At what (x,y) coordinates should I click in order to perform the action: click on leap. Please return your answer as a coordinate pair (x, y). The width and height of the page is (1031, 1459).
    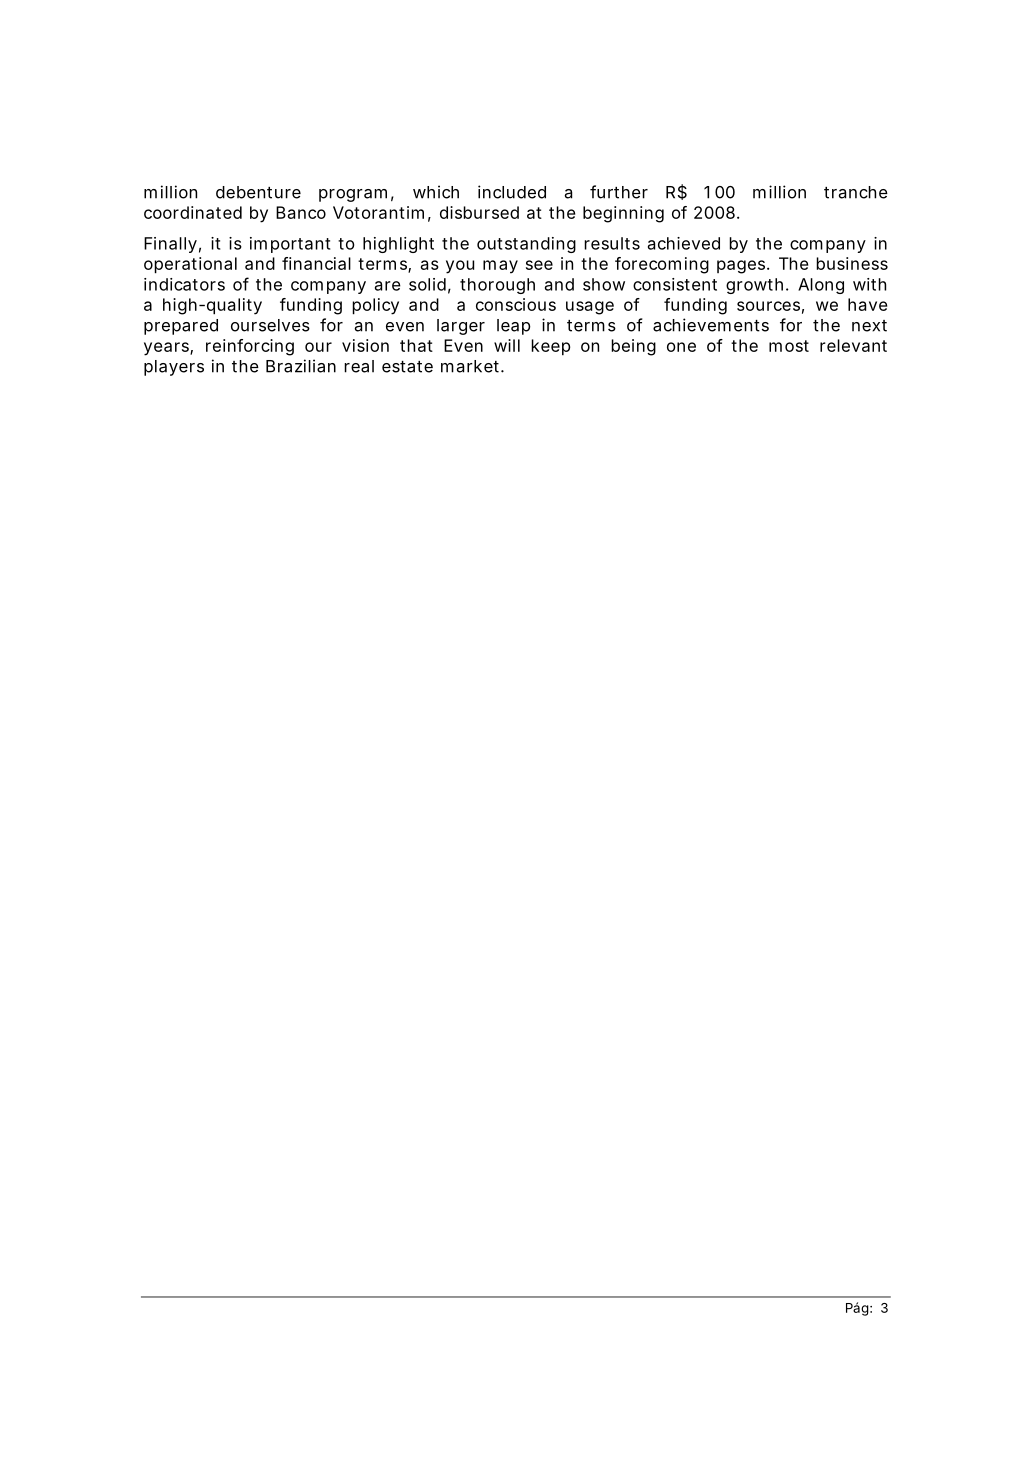
    Looking at the image, I should click on (514, 327).
